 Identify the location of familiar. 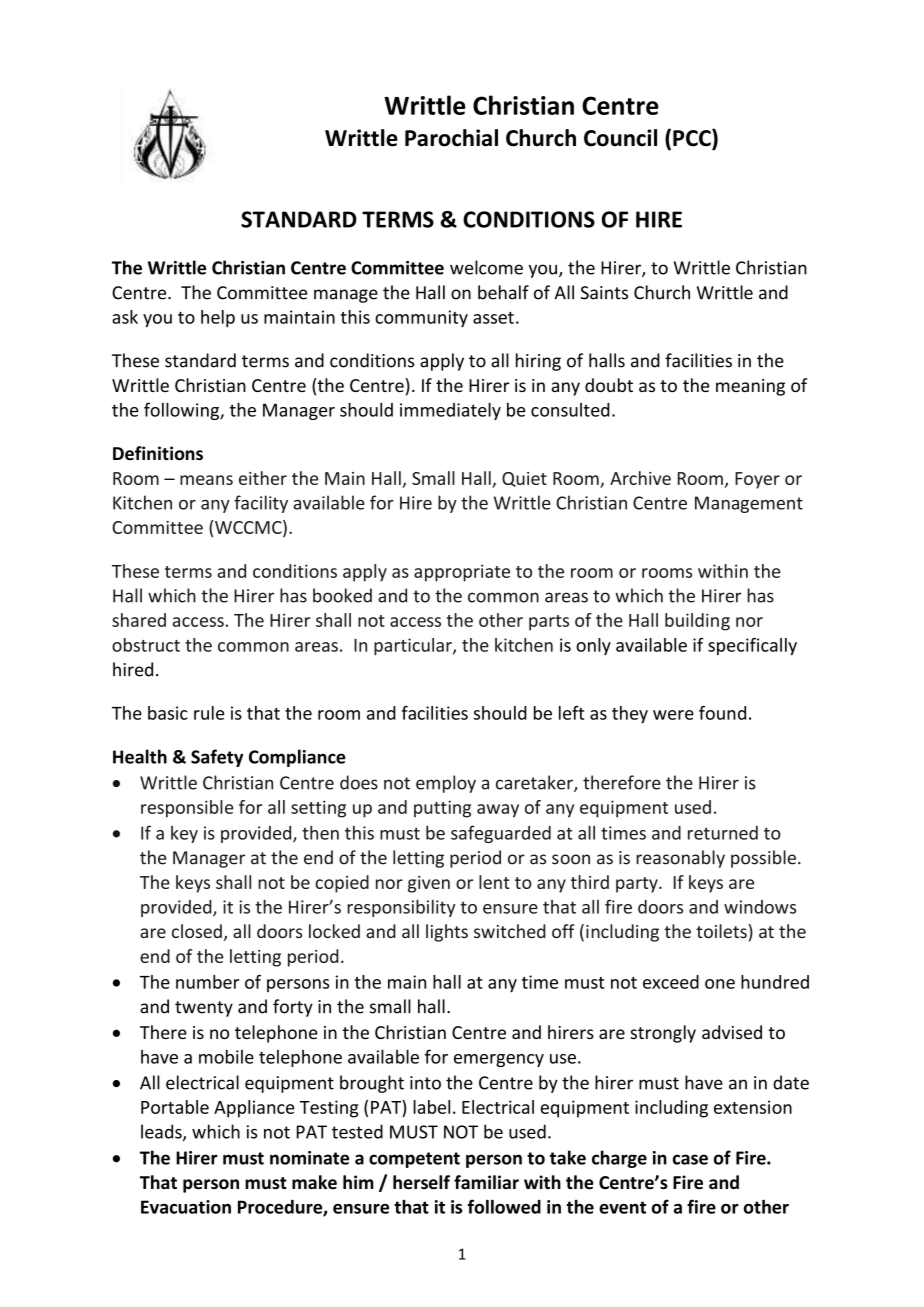
(486, 1182).
